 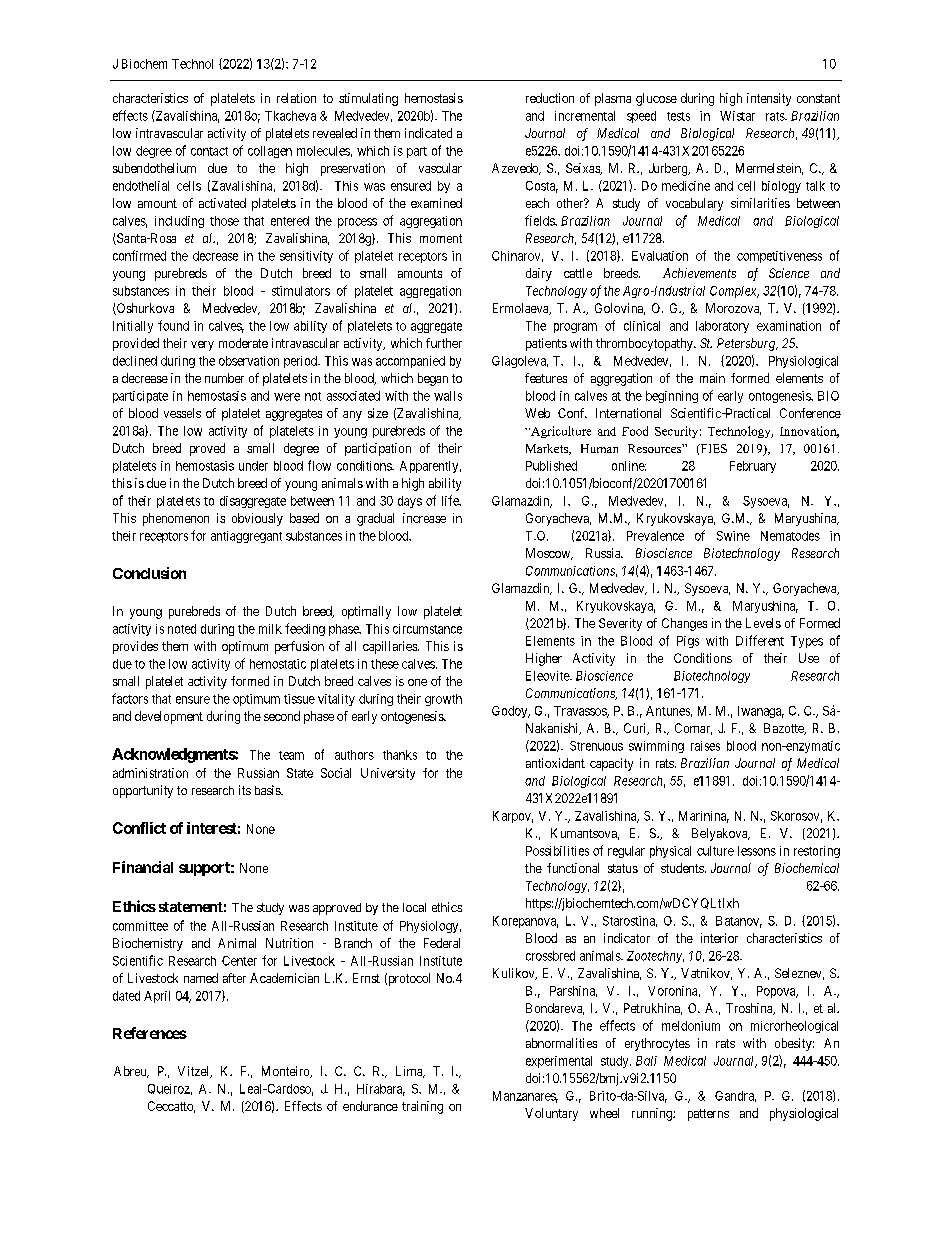 I want to click on Levels, so click(x=763, y=623).
